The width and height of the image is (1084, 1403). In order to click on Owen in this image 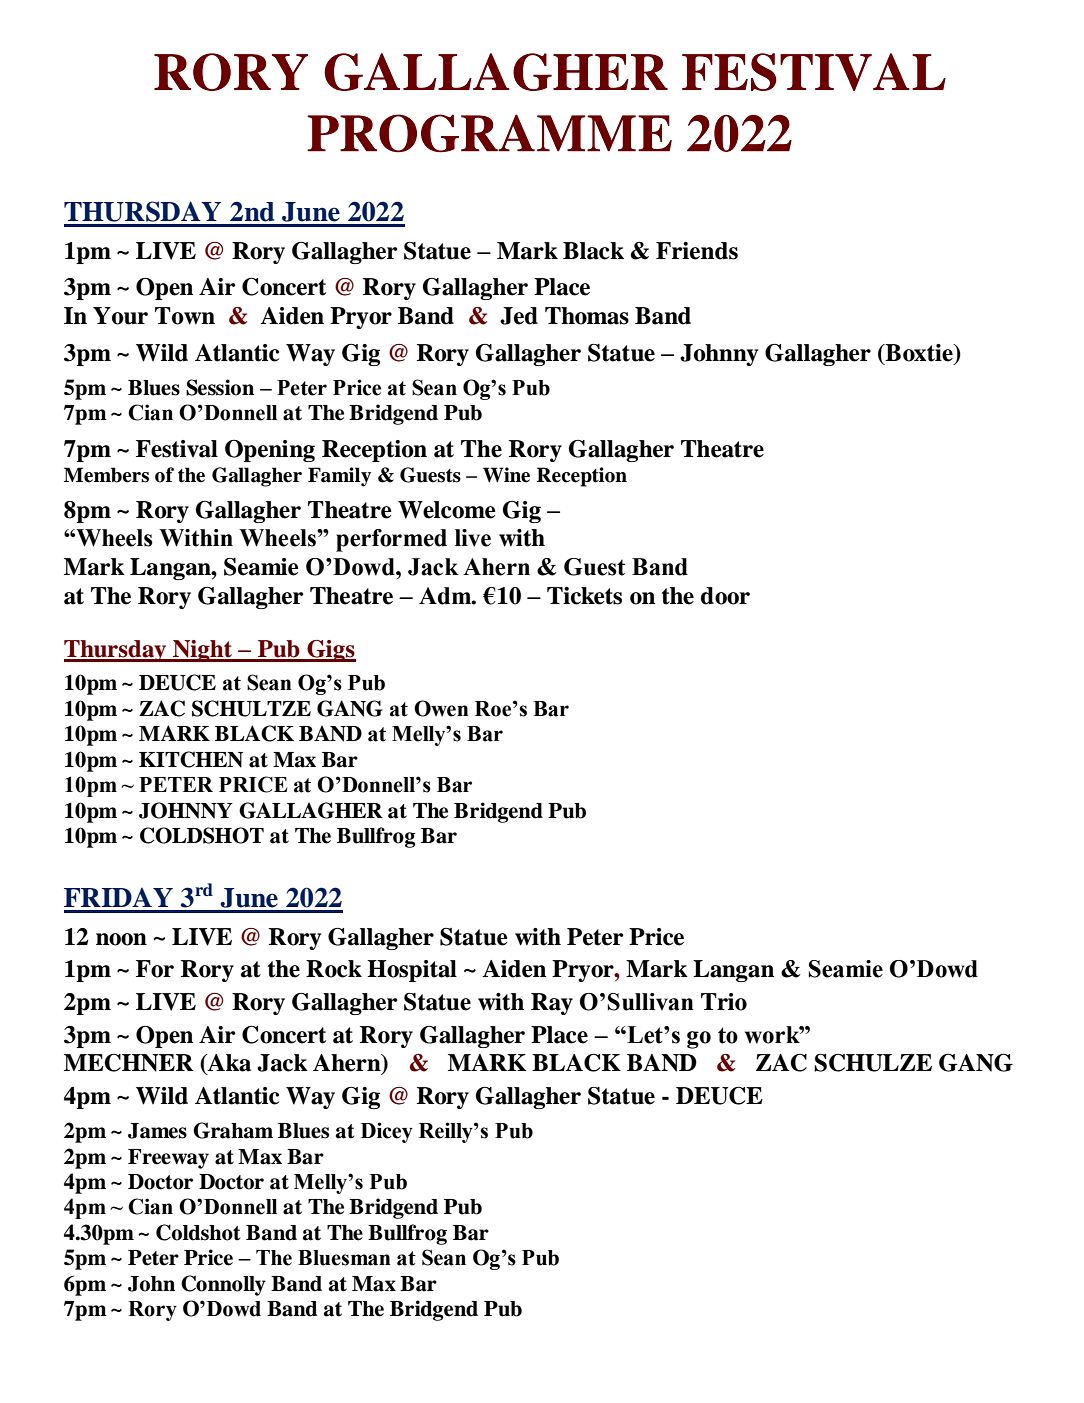, I will do `click(441, 708)`.
